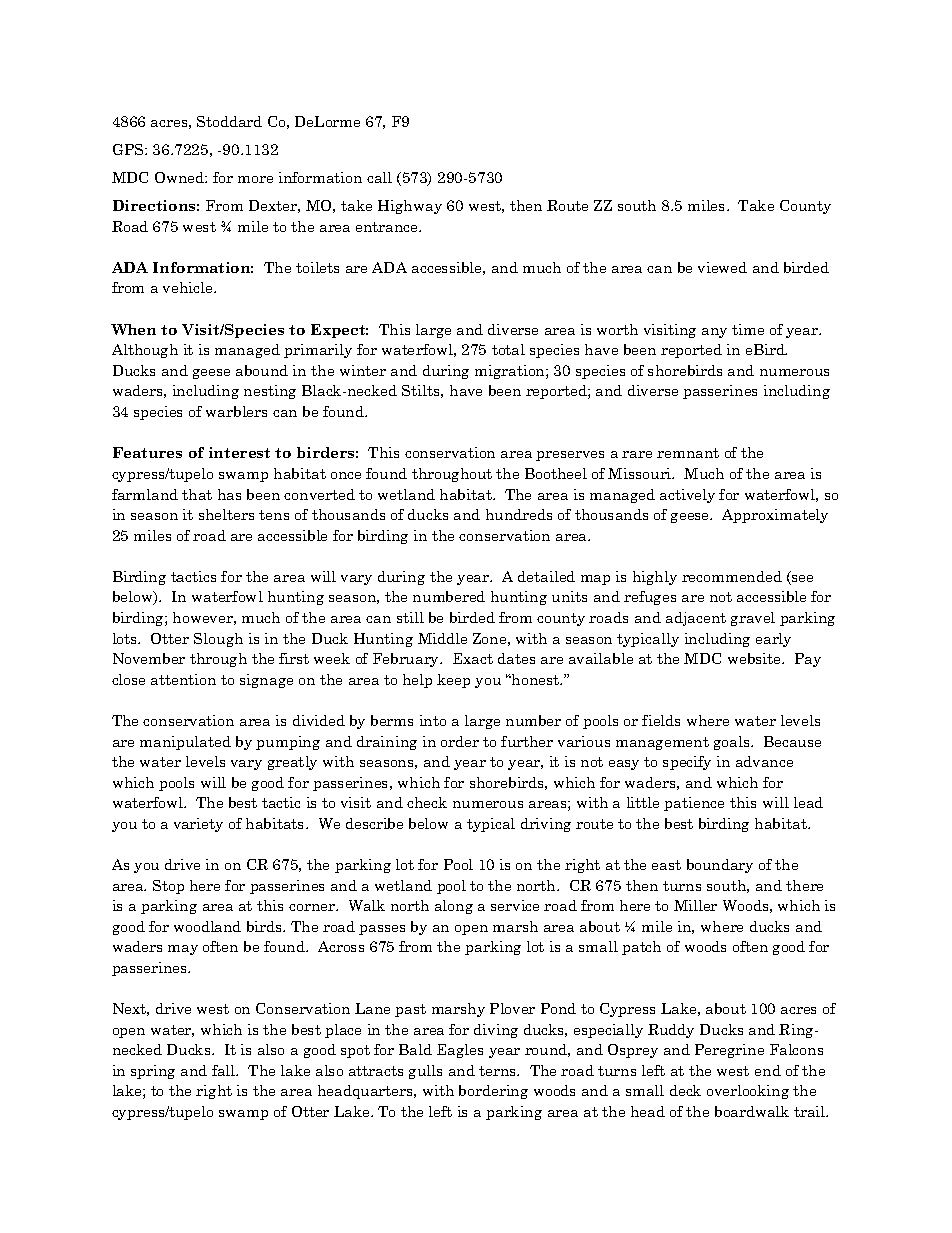 The width and height of the page is (952, 1233). Describe the element at coordinates (229, 121) in the page. I see `Stoddard` at that location.
